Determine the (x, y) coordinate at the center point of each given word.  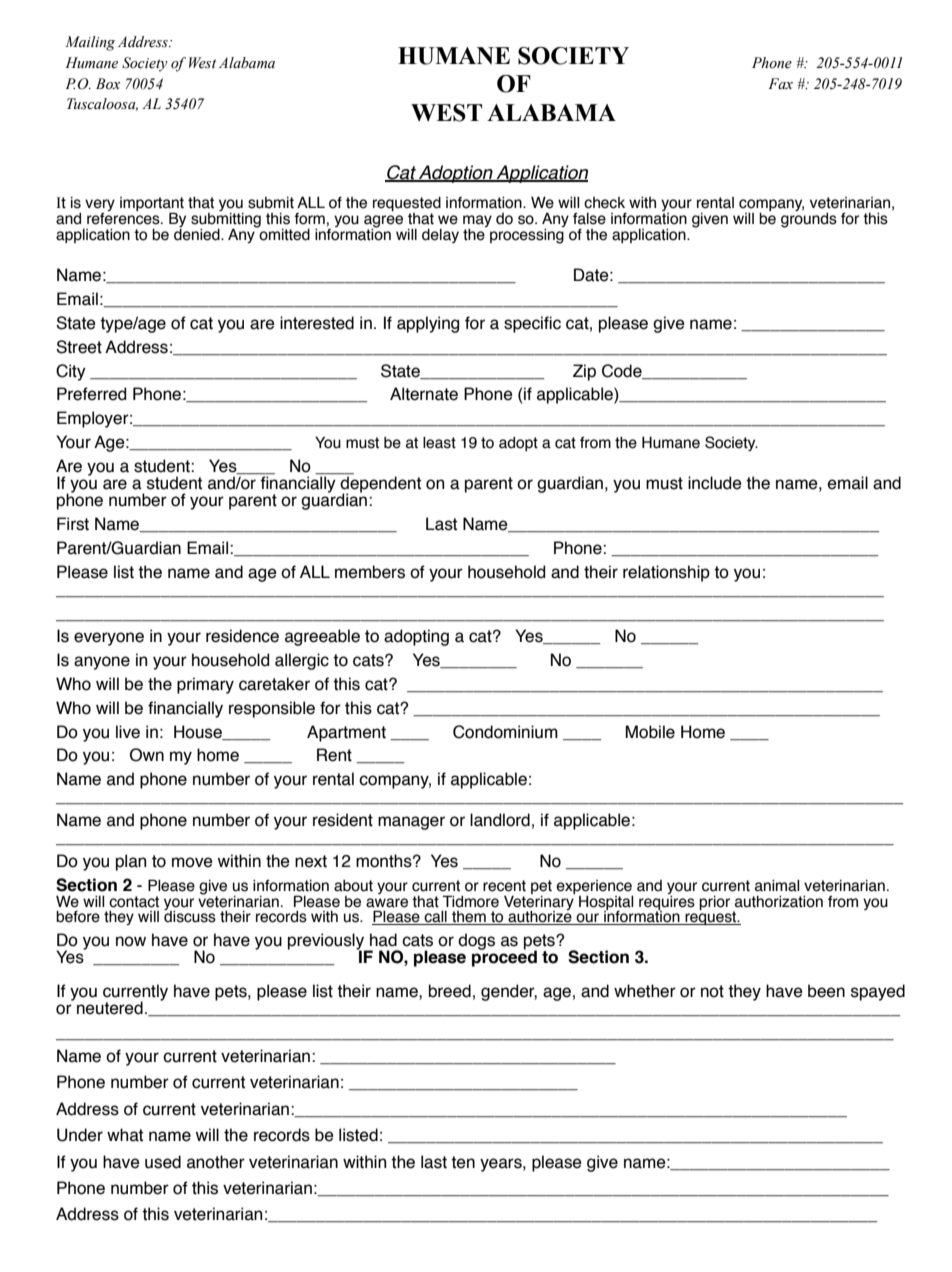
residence (242, 636)
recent (504, 886)
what (125, 1135)
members (370, 572)
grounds (809, 220)
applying (428, 324)
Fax (780, 83)
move (192, 862)
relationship (666, 573)
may (477, 222)
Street (79, 347)
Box (108, 84)
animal (777, 885)
